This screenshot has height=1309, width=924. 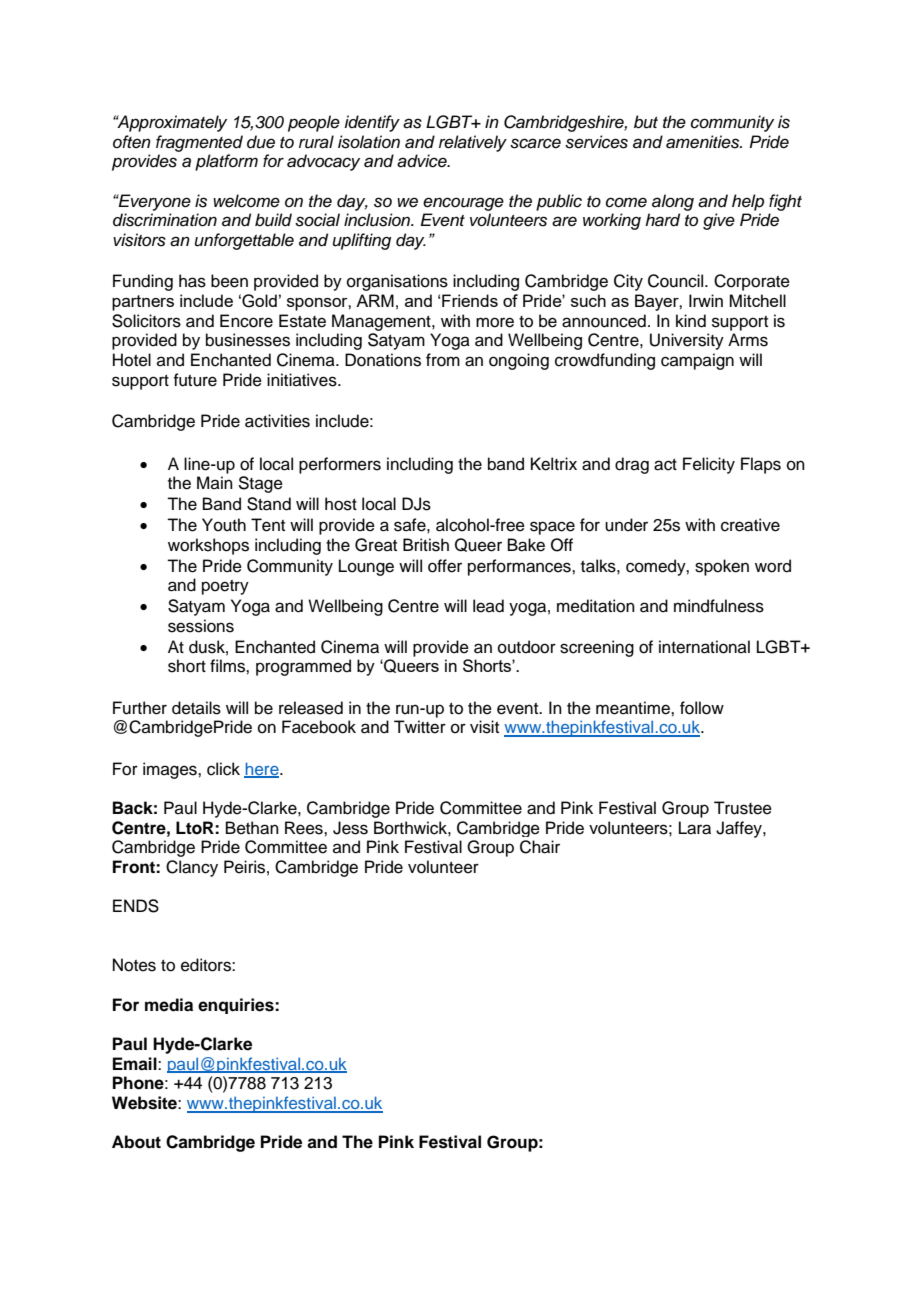 What do you see at coordinates (704, 142) in the screenshot?
I see `amenities` at bounding box center [704, 142].
